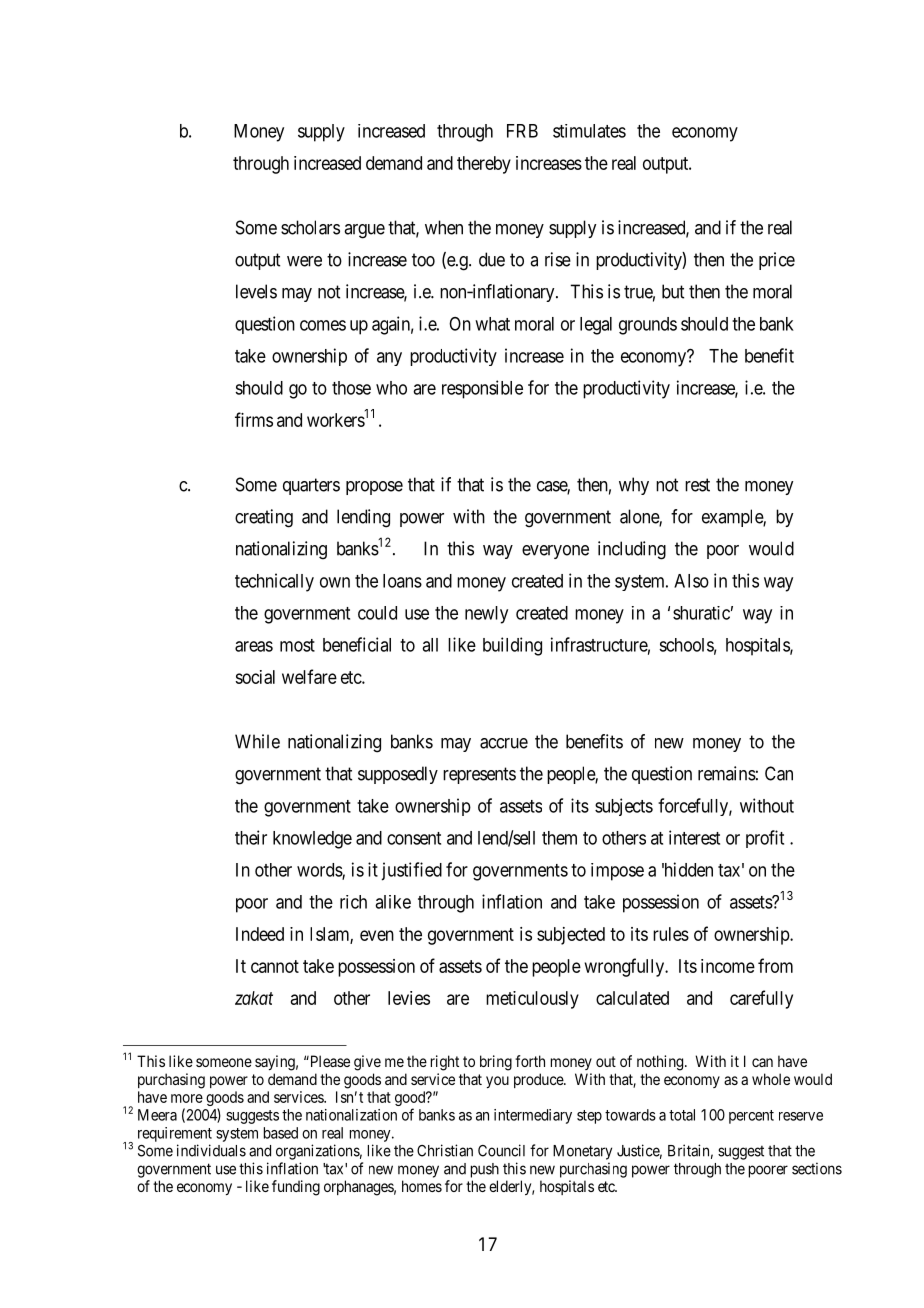 The height and width of the image is (1308, 924). I want to click on their, so click(251, 837).
